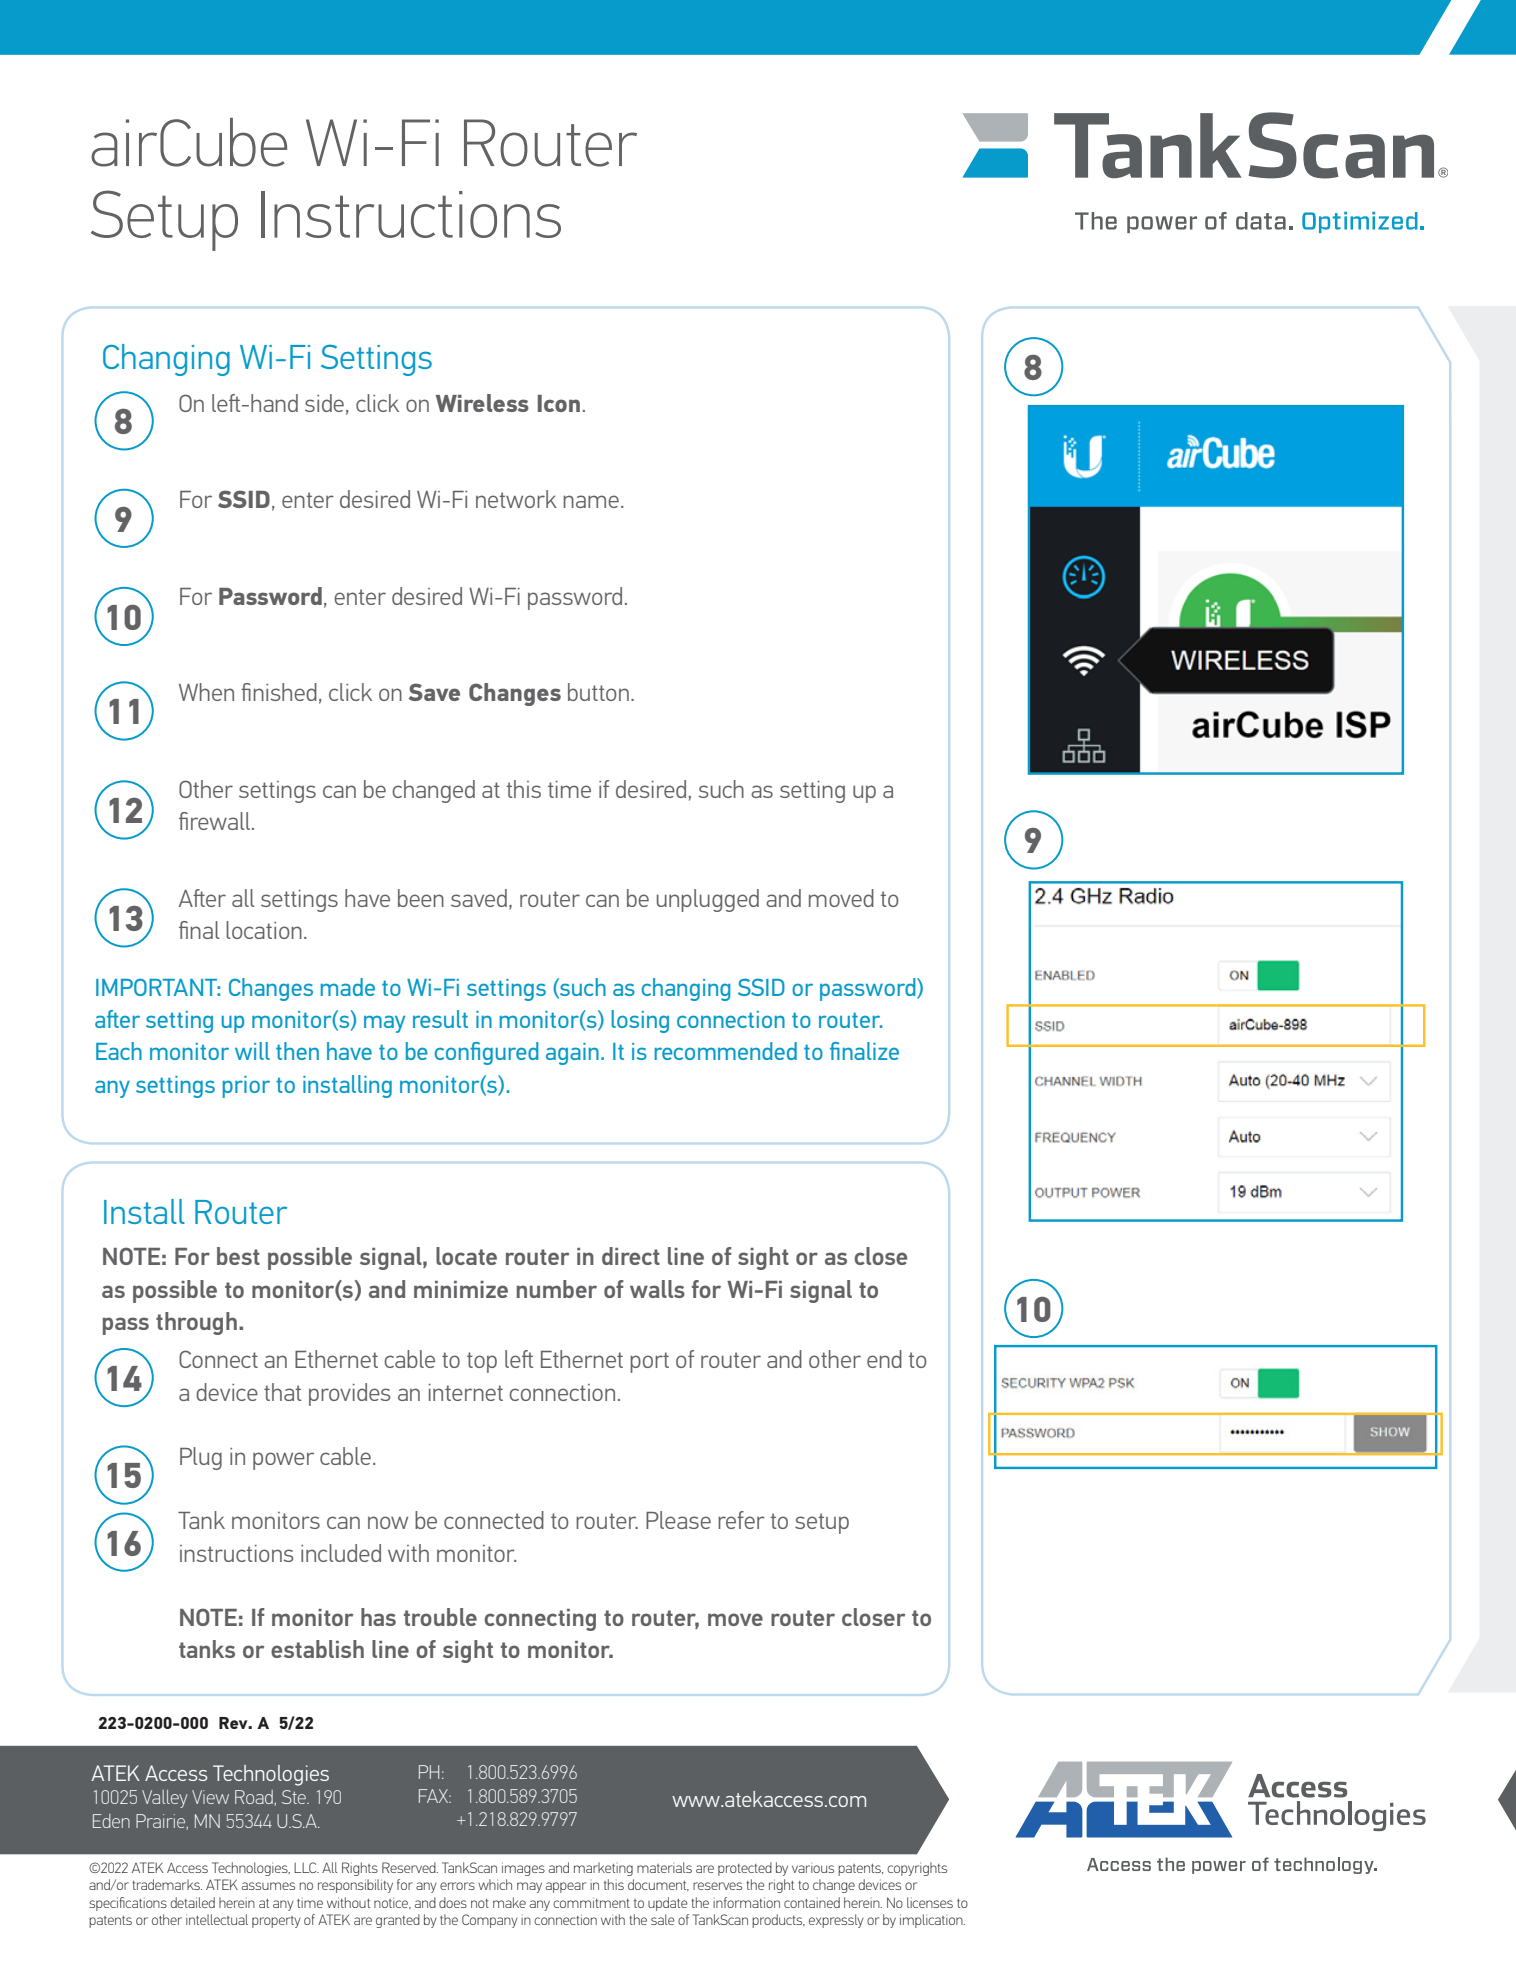  Describe the element at coordinates (523, 1869) in the screenshot. I see `images` at that location.
